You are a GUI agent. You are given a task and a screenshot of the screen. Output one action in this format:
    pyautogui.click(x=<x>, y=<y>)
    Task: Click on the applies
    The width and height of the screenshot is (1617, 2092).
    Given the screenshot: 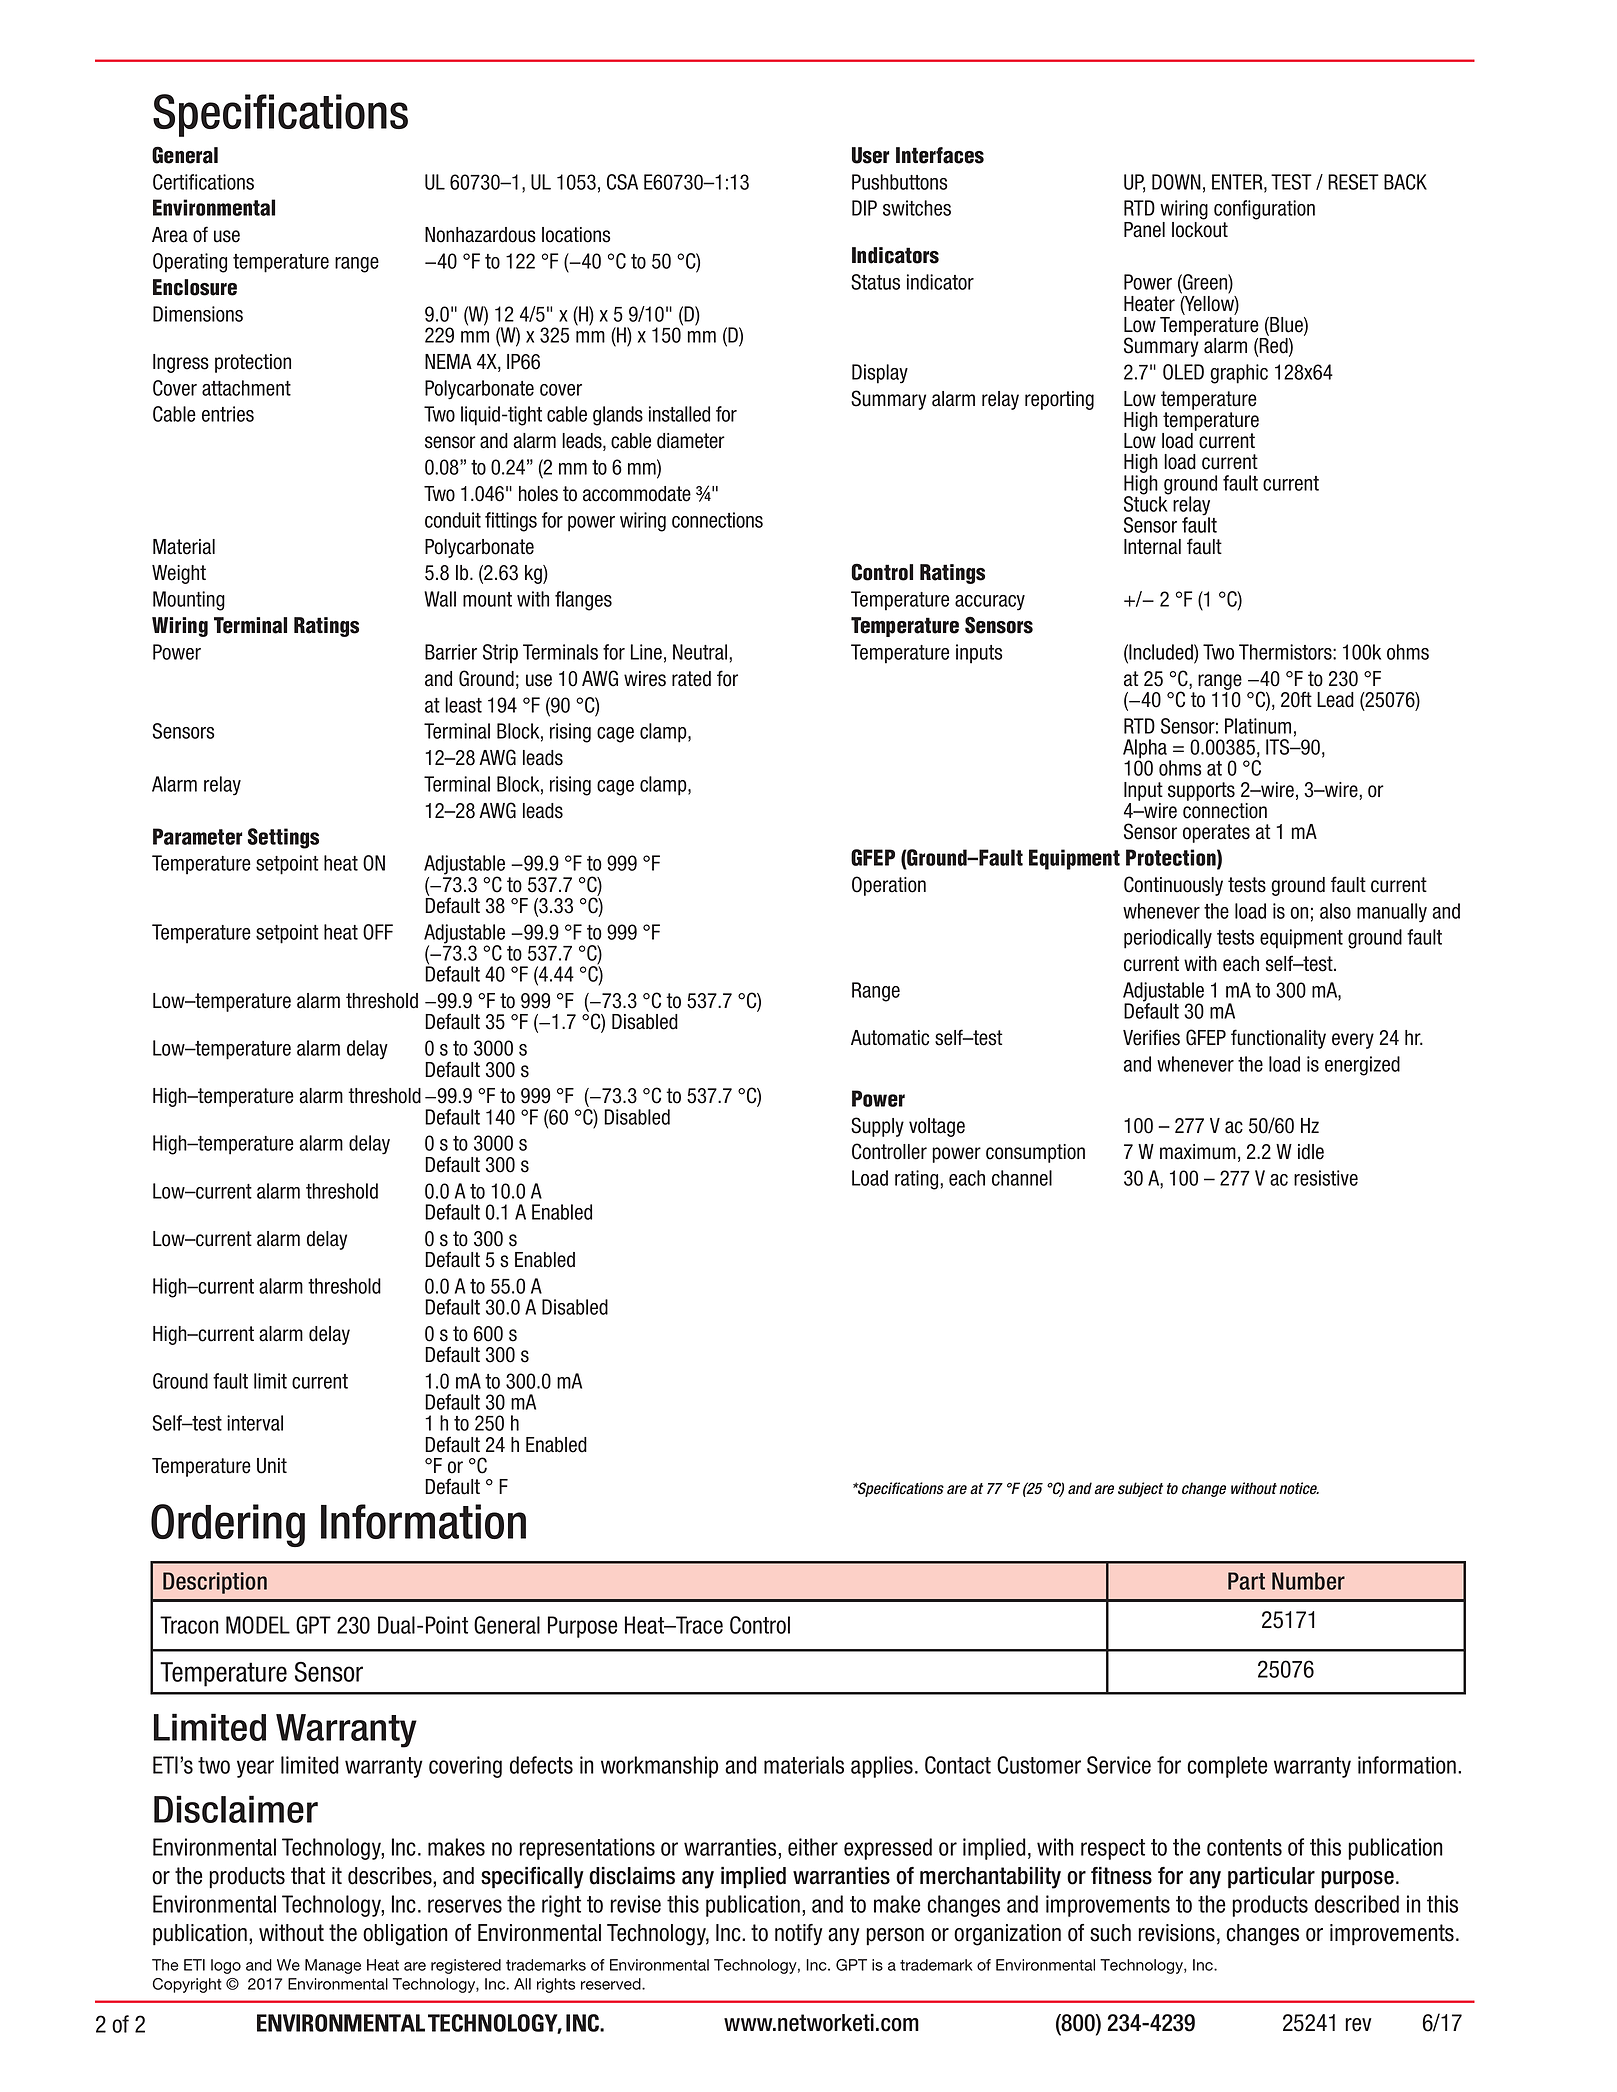 What is the action you would take?
    pyautogui.click(x=882, y=1767)
